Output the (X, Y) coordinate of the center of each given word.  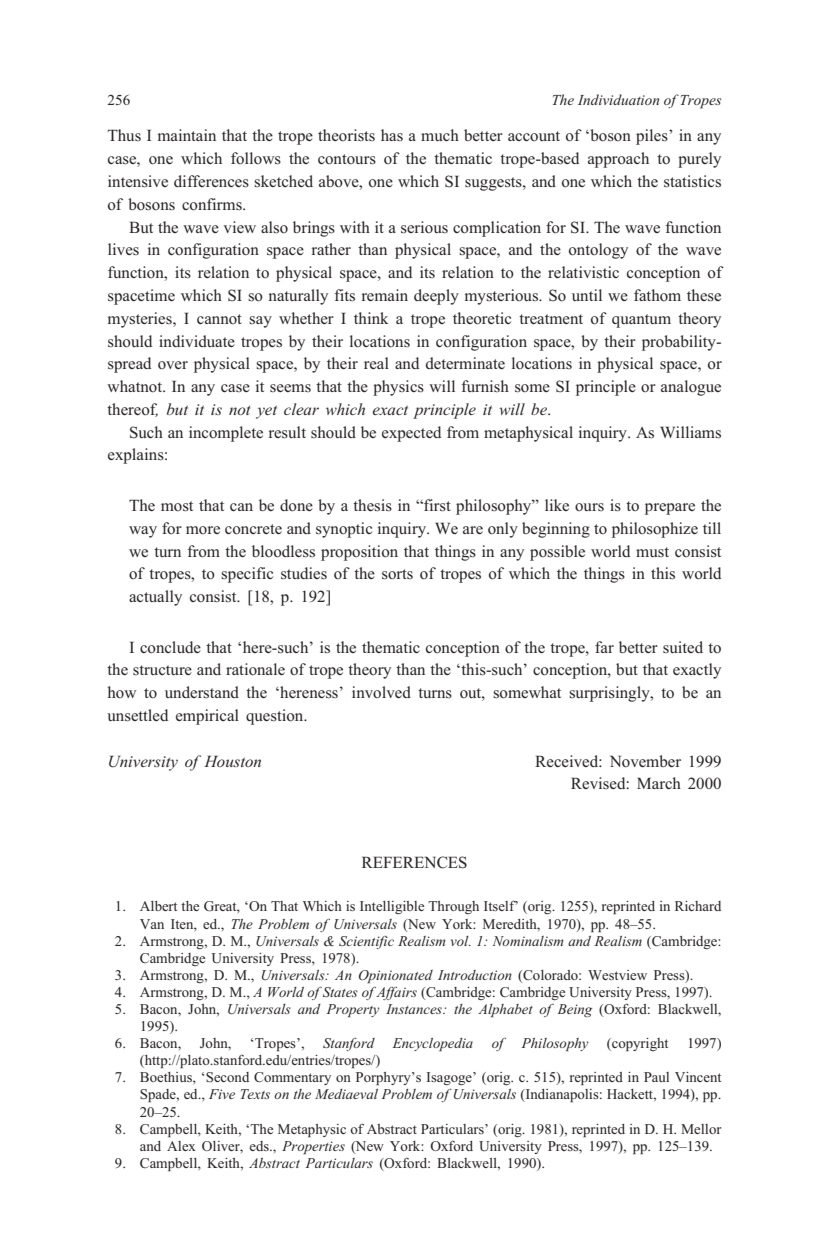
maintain (187, 135)
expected (411, 434)
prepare (670, 509)
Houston (232, 761)
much (440, 135)
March (659, 783)
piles (653, 137)
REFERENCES (414, 862)
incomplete (226, 434)
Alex (181, 1146)
